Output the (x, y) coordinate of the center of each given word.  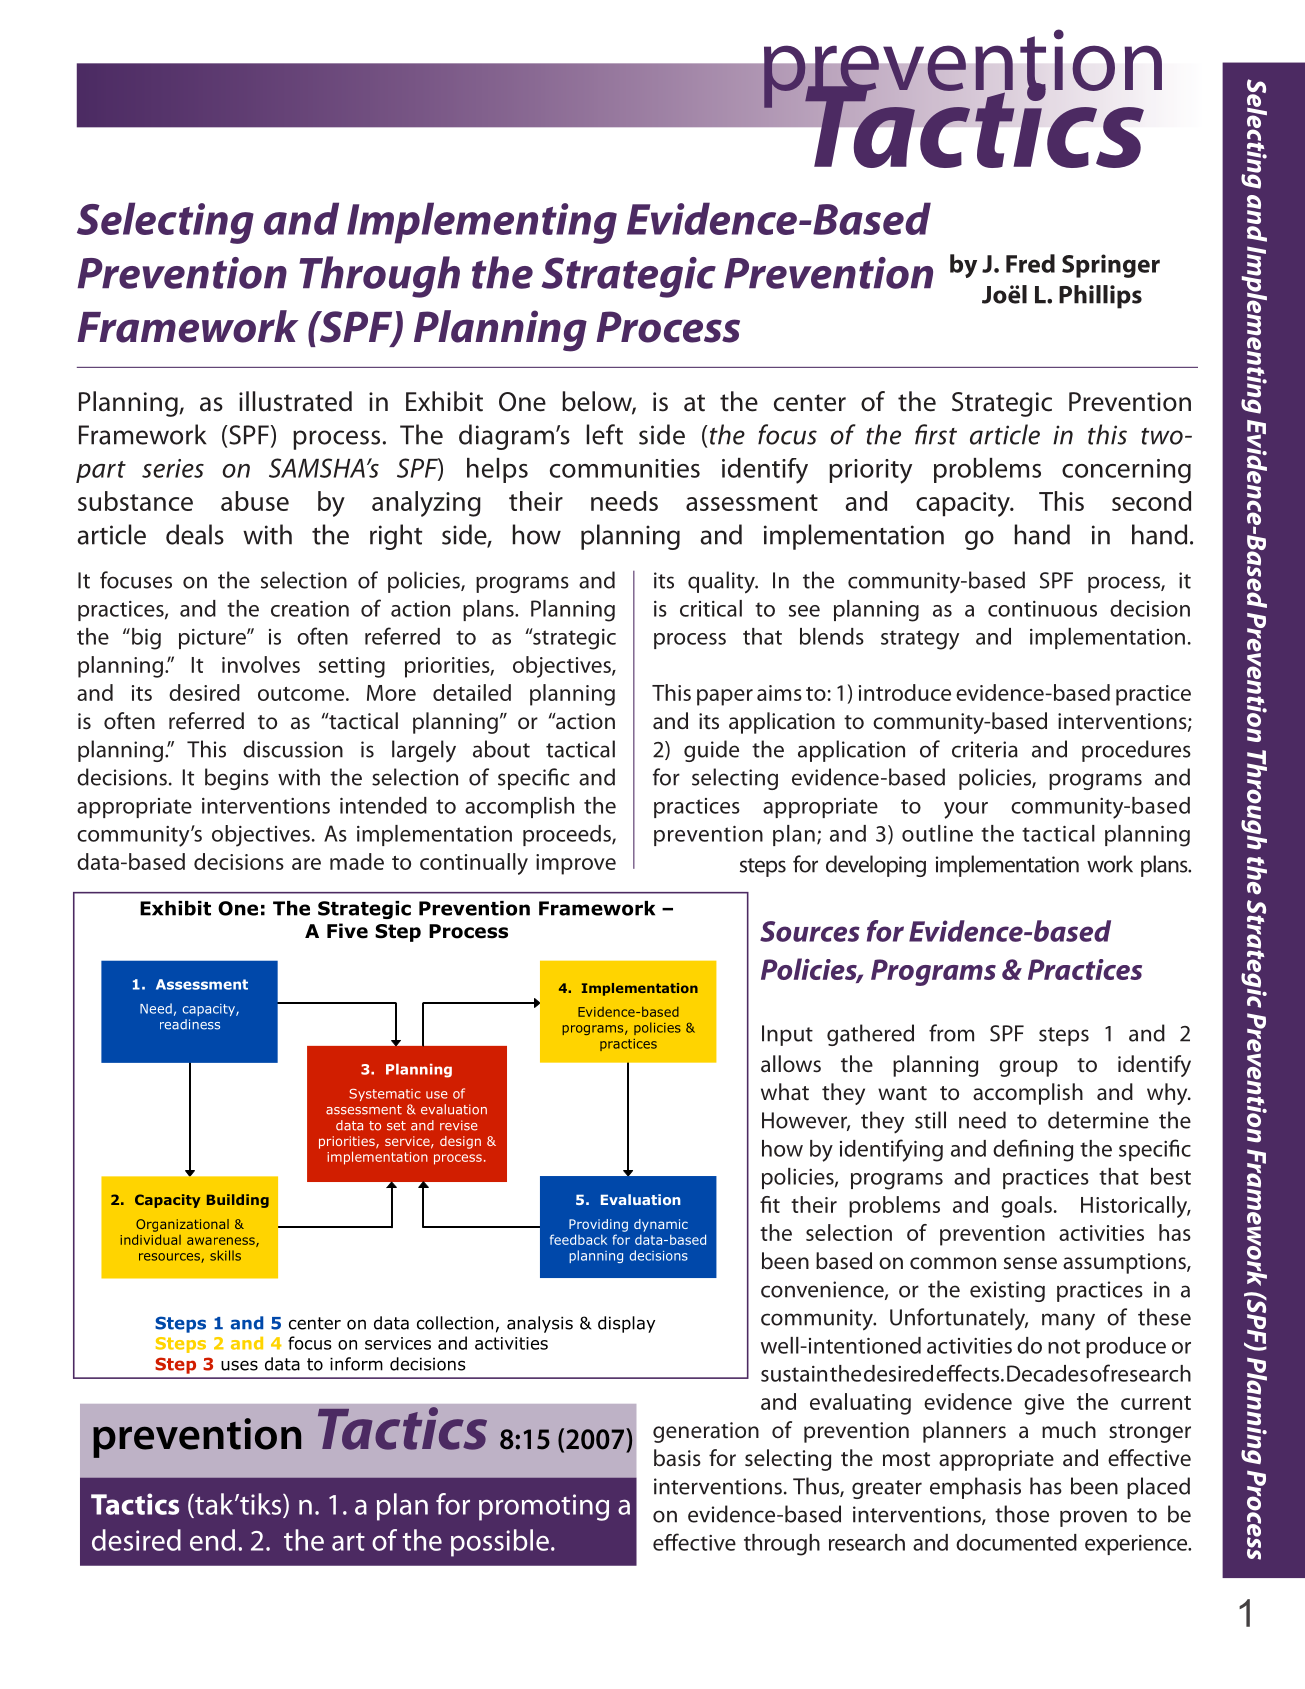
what (785, 1092)
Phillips (1100, 297)
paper (725, 697)
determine (1098, 1120)
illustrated (295, 401)
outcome (302, 694)
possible (500, 1543)
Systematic (385, 1094)
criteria (985, 749)
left (605, 434)
